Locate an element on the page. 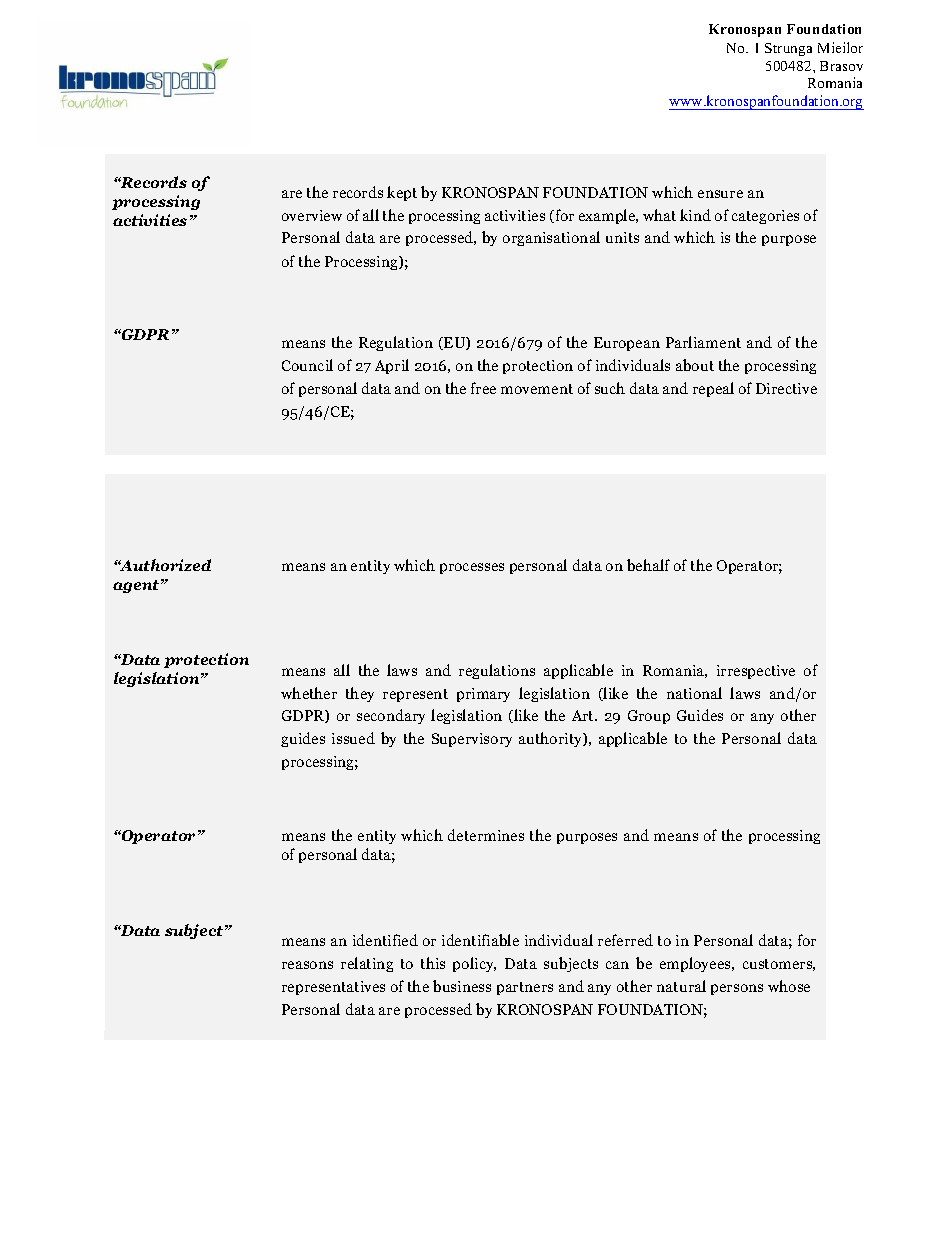  organisational is located at coordinates (551, 238).
